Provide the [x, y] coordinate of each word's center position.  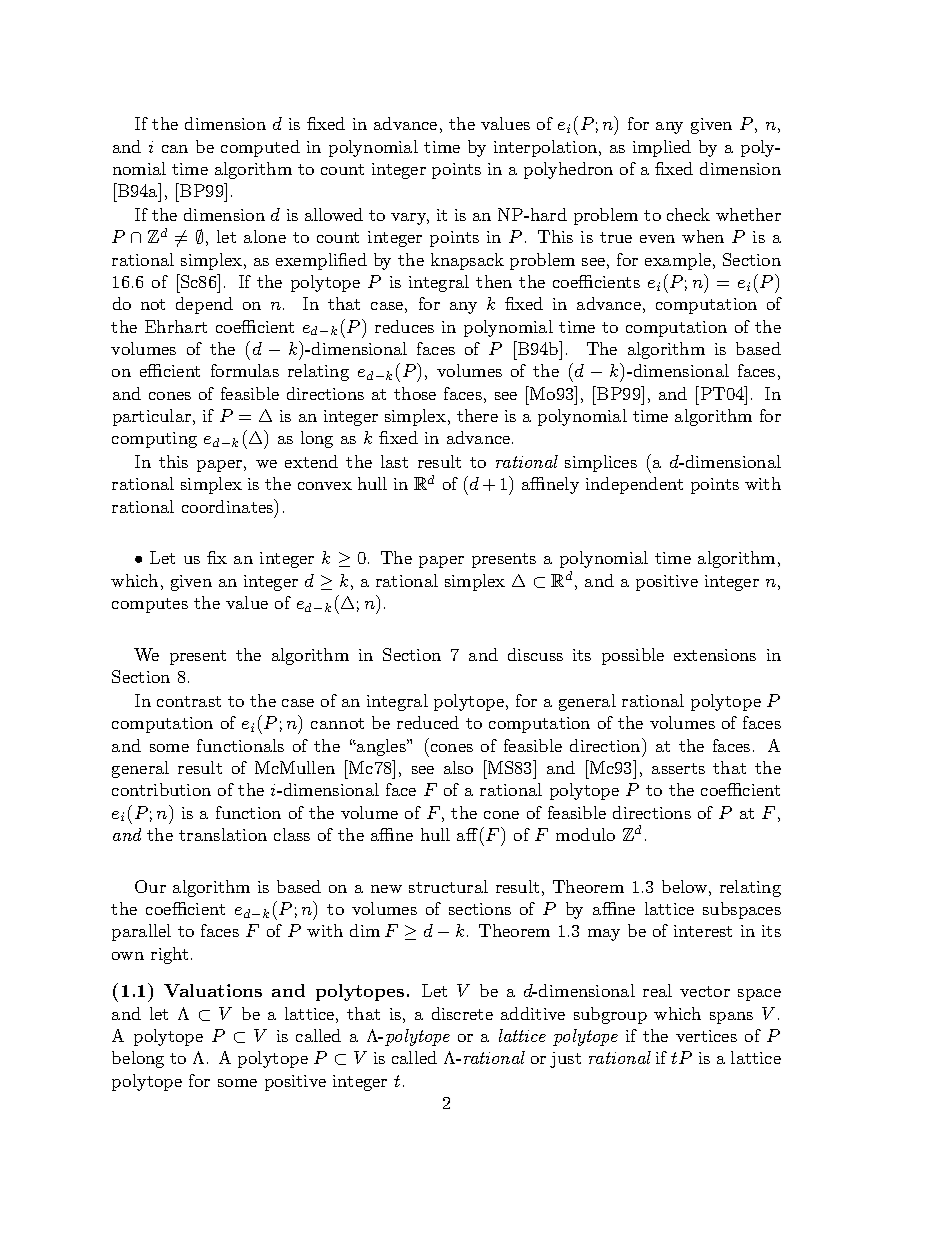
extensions [715, 655]
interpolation [547, 148]
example [678, 261]
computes [150, 605]
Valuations [213, 990]
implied [662, 148]
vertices [706, 1036]
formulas [245, 370]
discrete [462, 1013]
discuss [535, 654]
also [458, 767]
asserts [678, 768]
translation [223, 834]
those [415, 393]
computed [260, 148]
